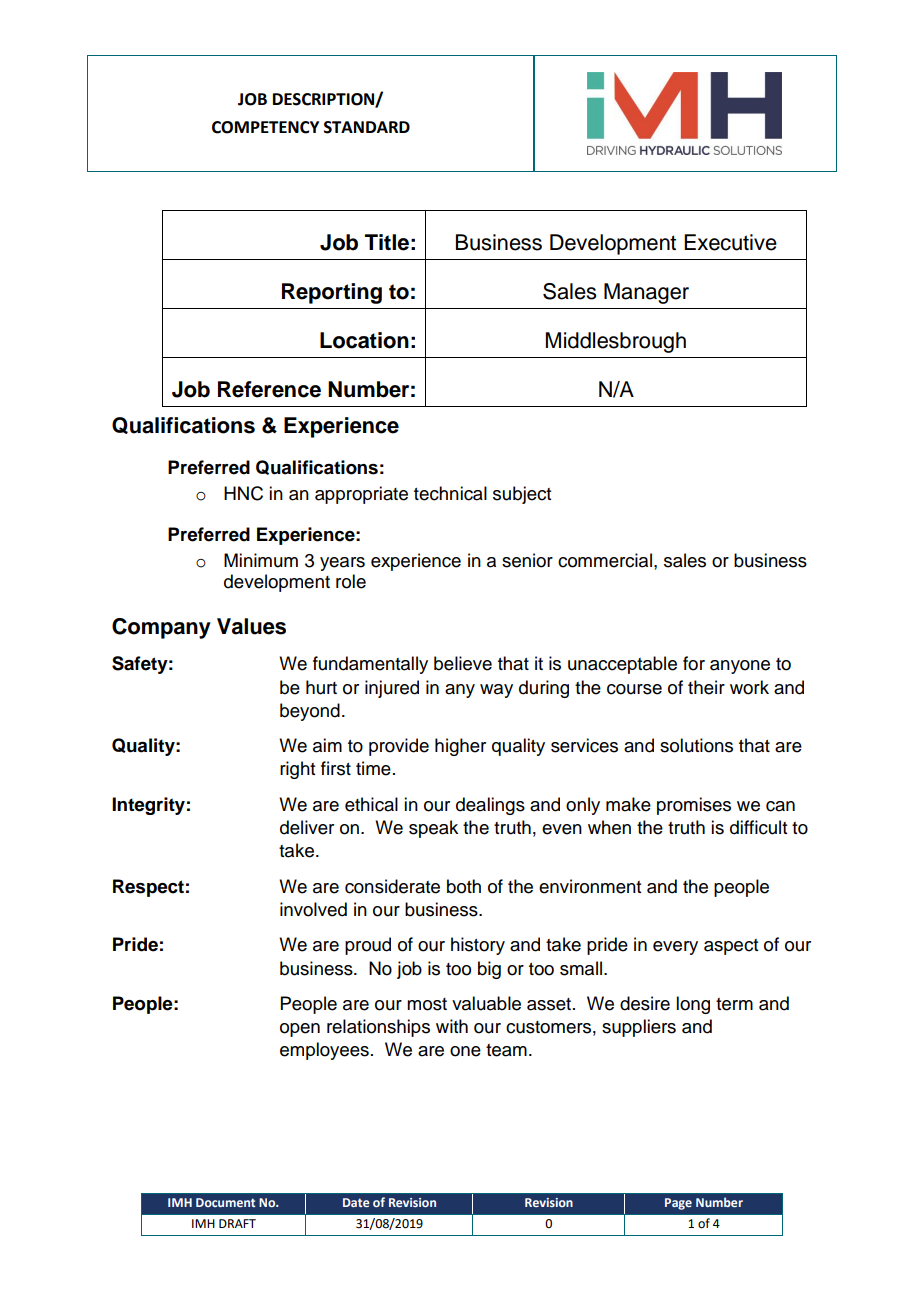 The height and width of the screenshot is (1308, 924). I want to click on Executive, so click(730, 242).
